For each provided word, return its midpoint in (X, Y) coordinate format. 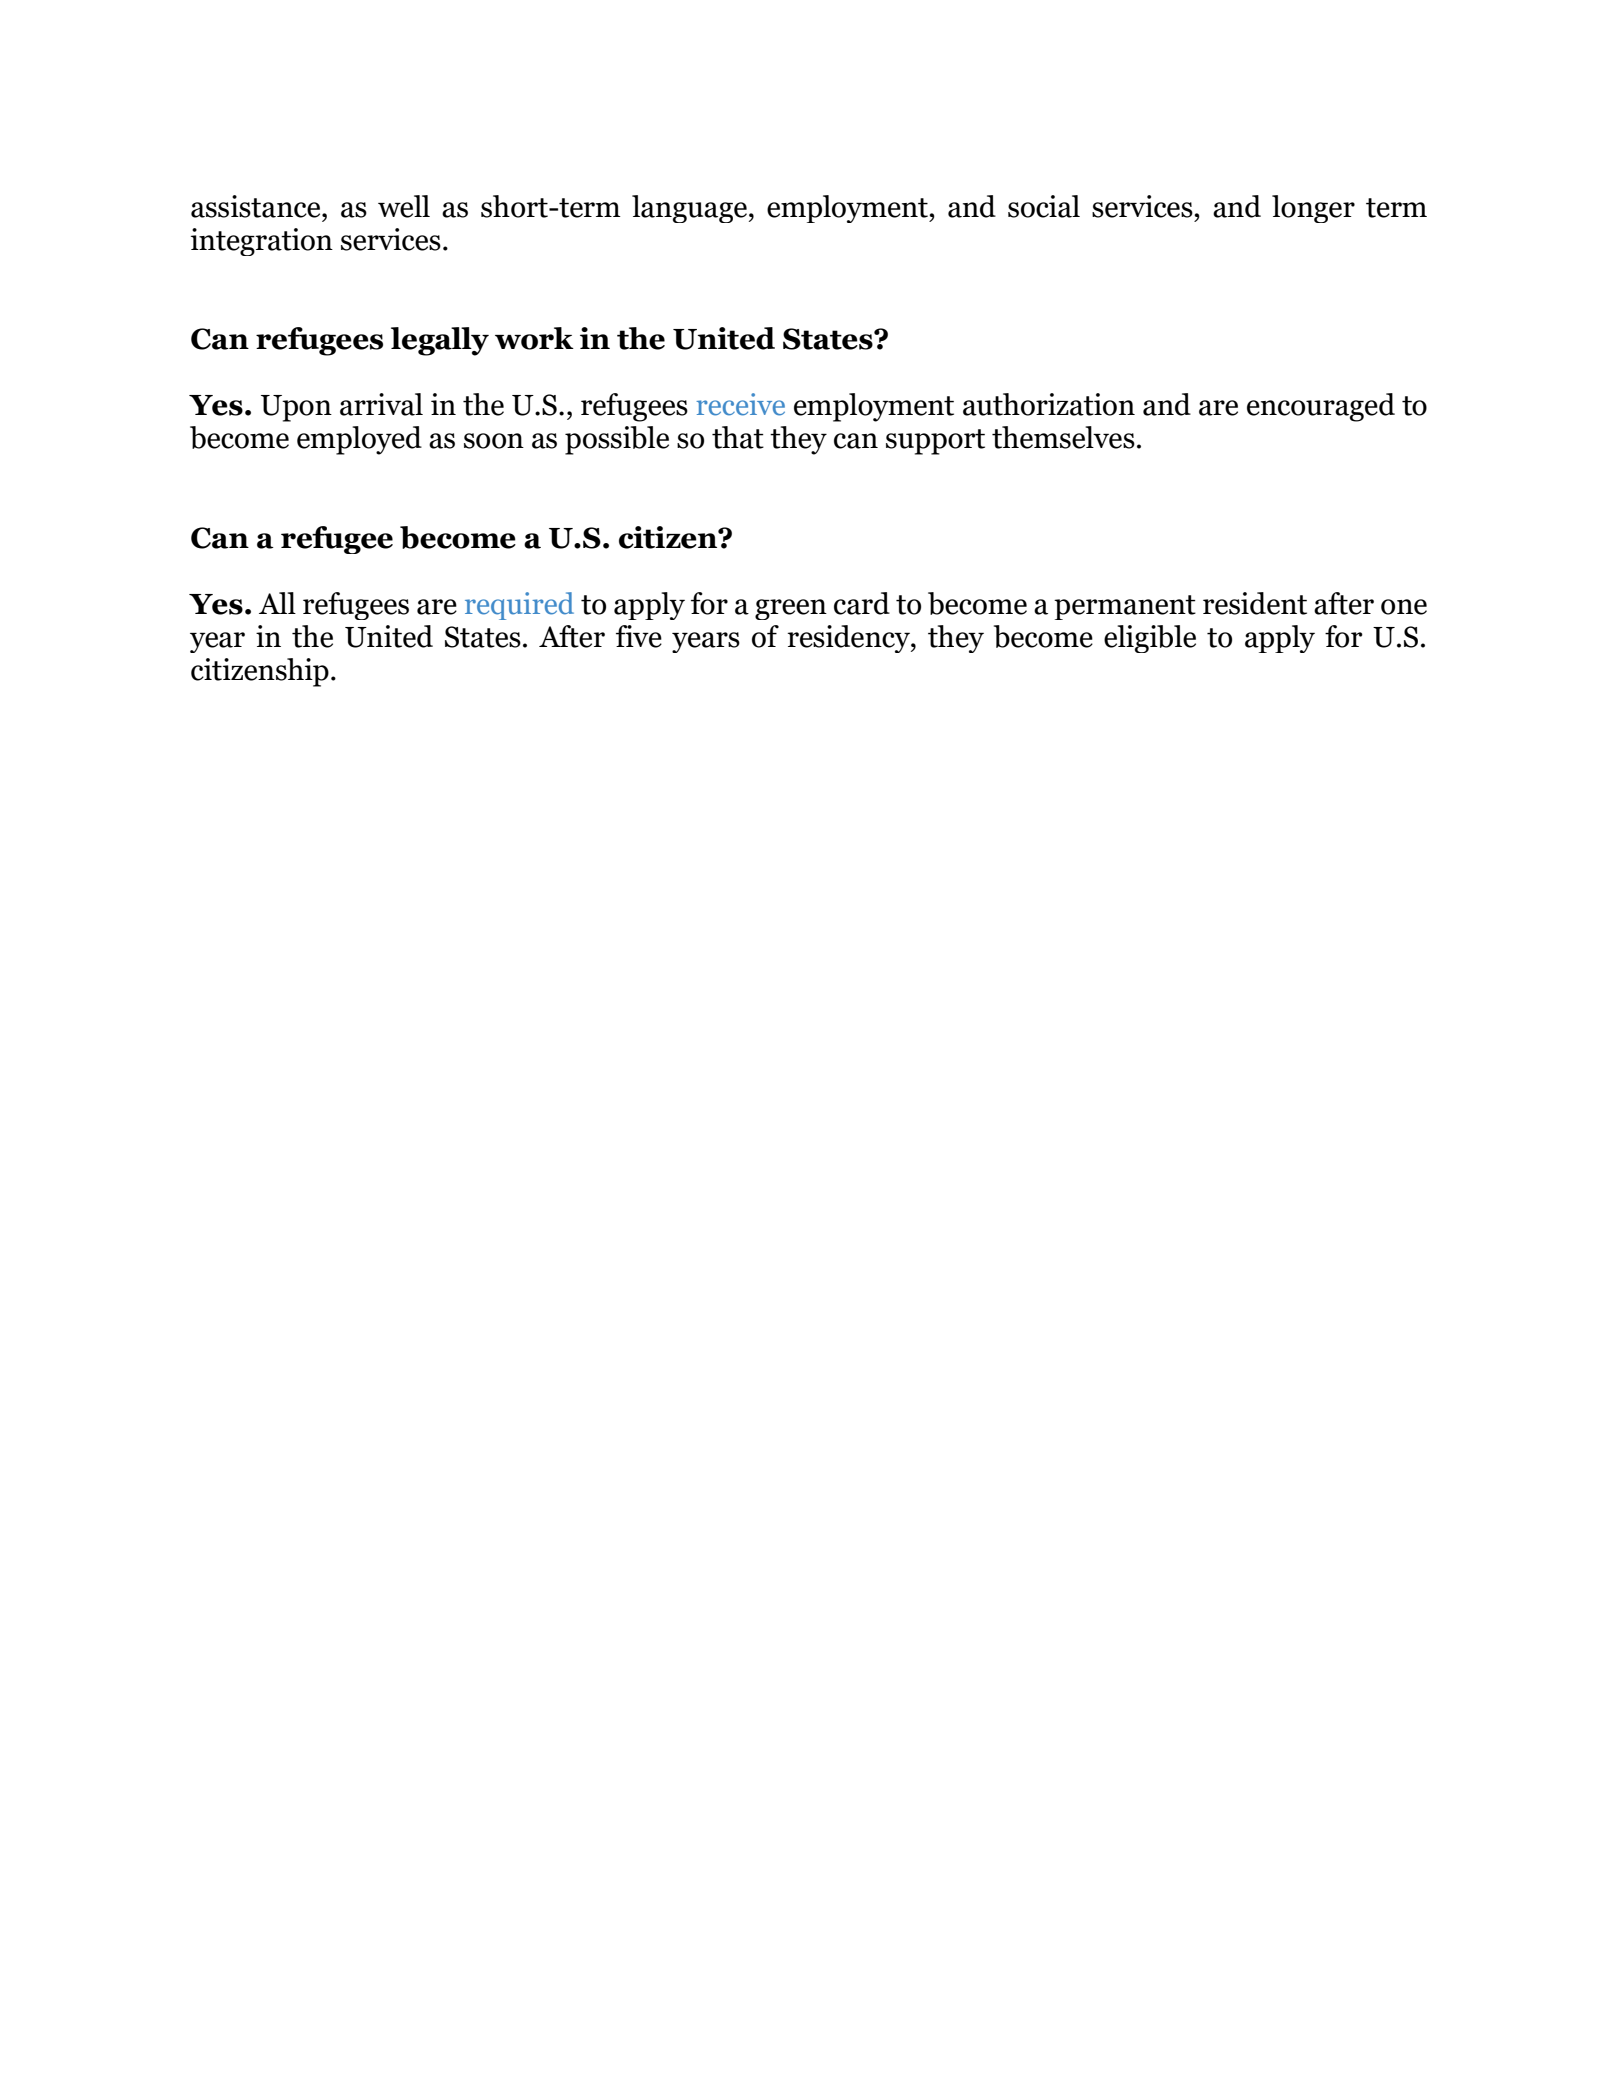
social (1044, 206)
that (738, 437)
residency (849, 639)
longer (1313, 209)
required (519, 606)
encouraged (1321, 407)
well (404, 206)
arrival (381, 404)
